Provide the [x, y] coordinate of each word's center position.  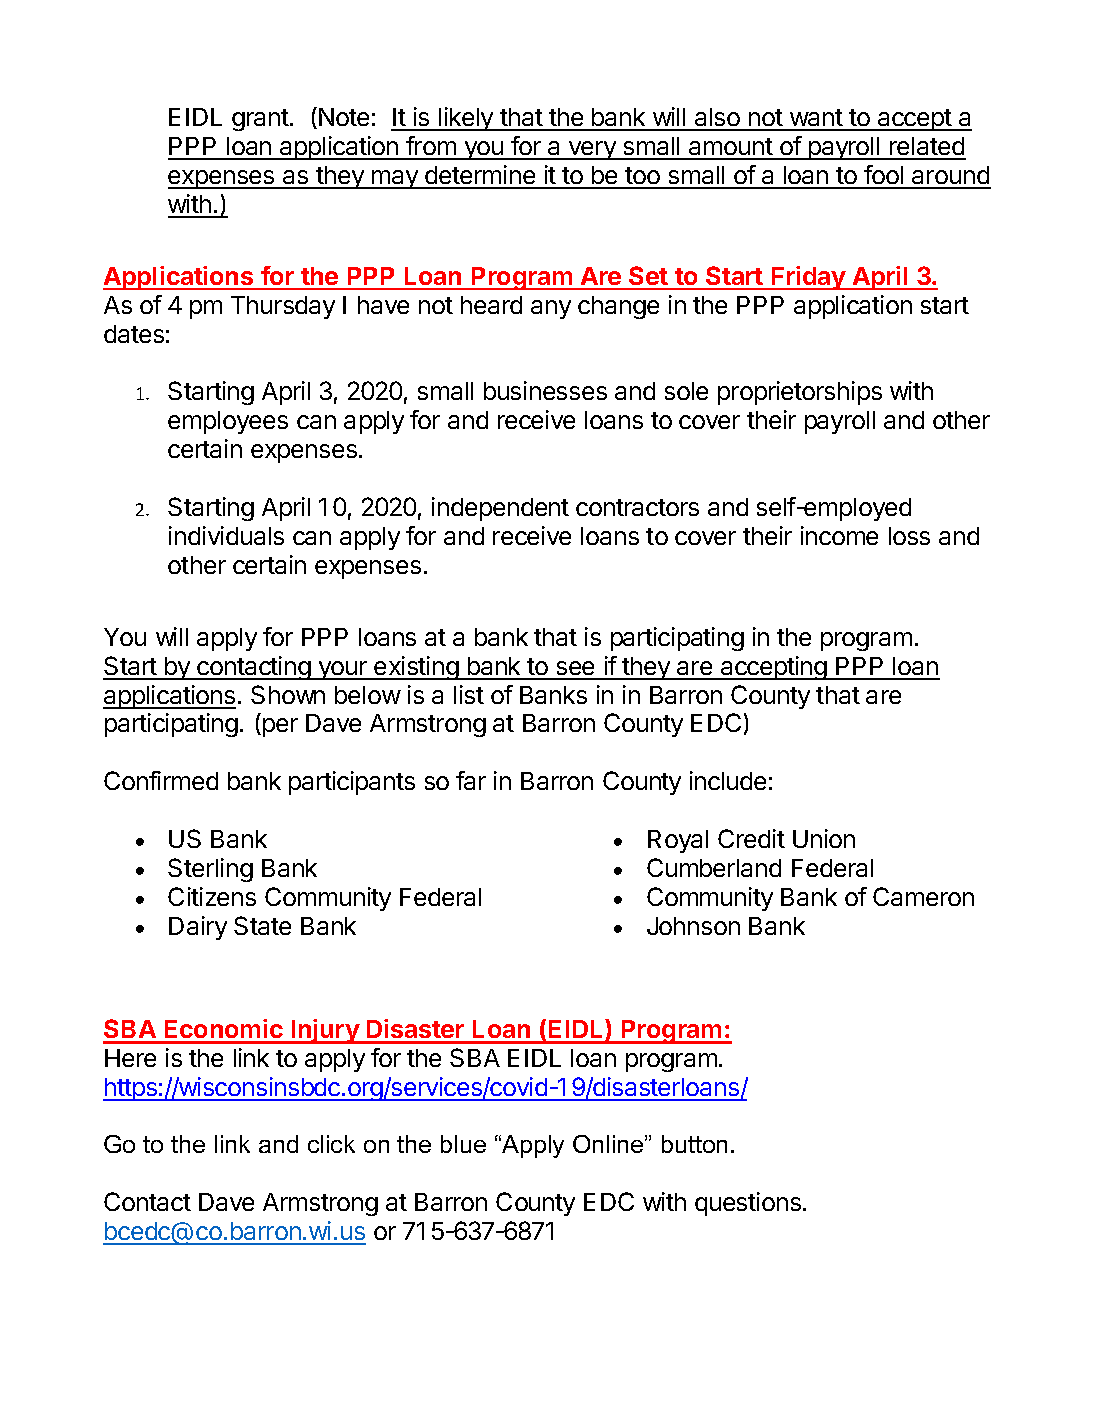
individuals [226, 535]
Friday [809, 278]
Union [824, 838]
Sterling [210, 870]
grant [260, 120]
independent [500, 509]
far [471, 780]
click [331, 1144]
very [592, 150]
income [839, 535]
